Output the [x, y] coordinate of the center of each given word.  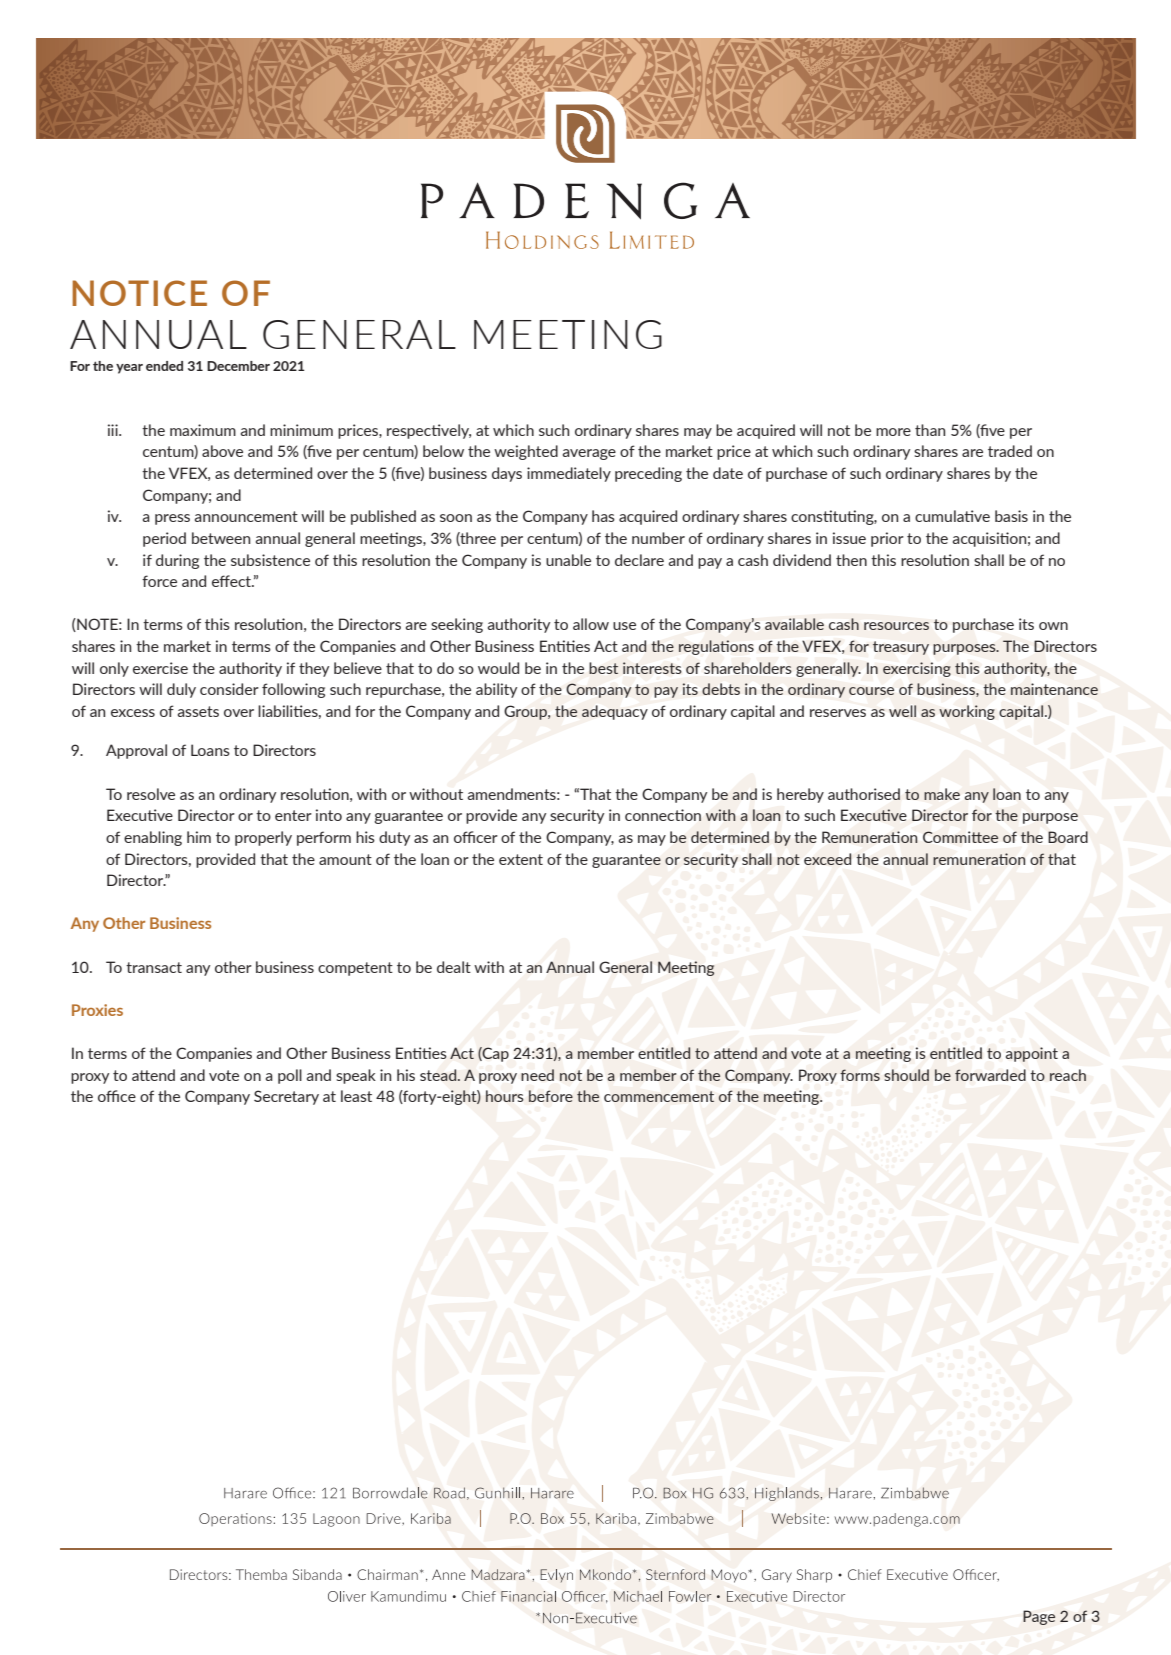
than [930, 430]
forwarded [990, 1075]
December [238, 366]
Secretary [286, 1097]
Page [1039, 1617]
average [589, 454]
